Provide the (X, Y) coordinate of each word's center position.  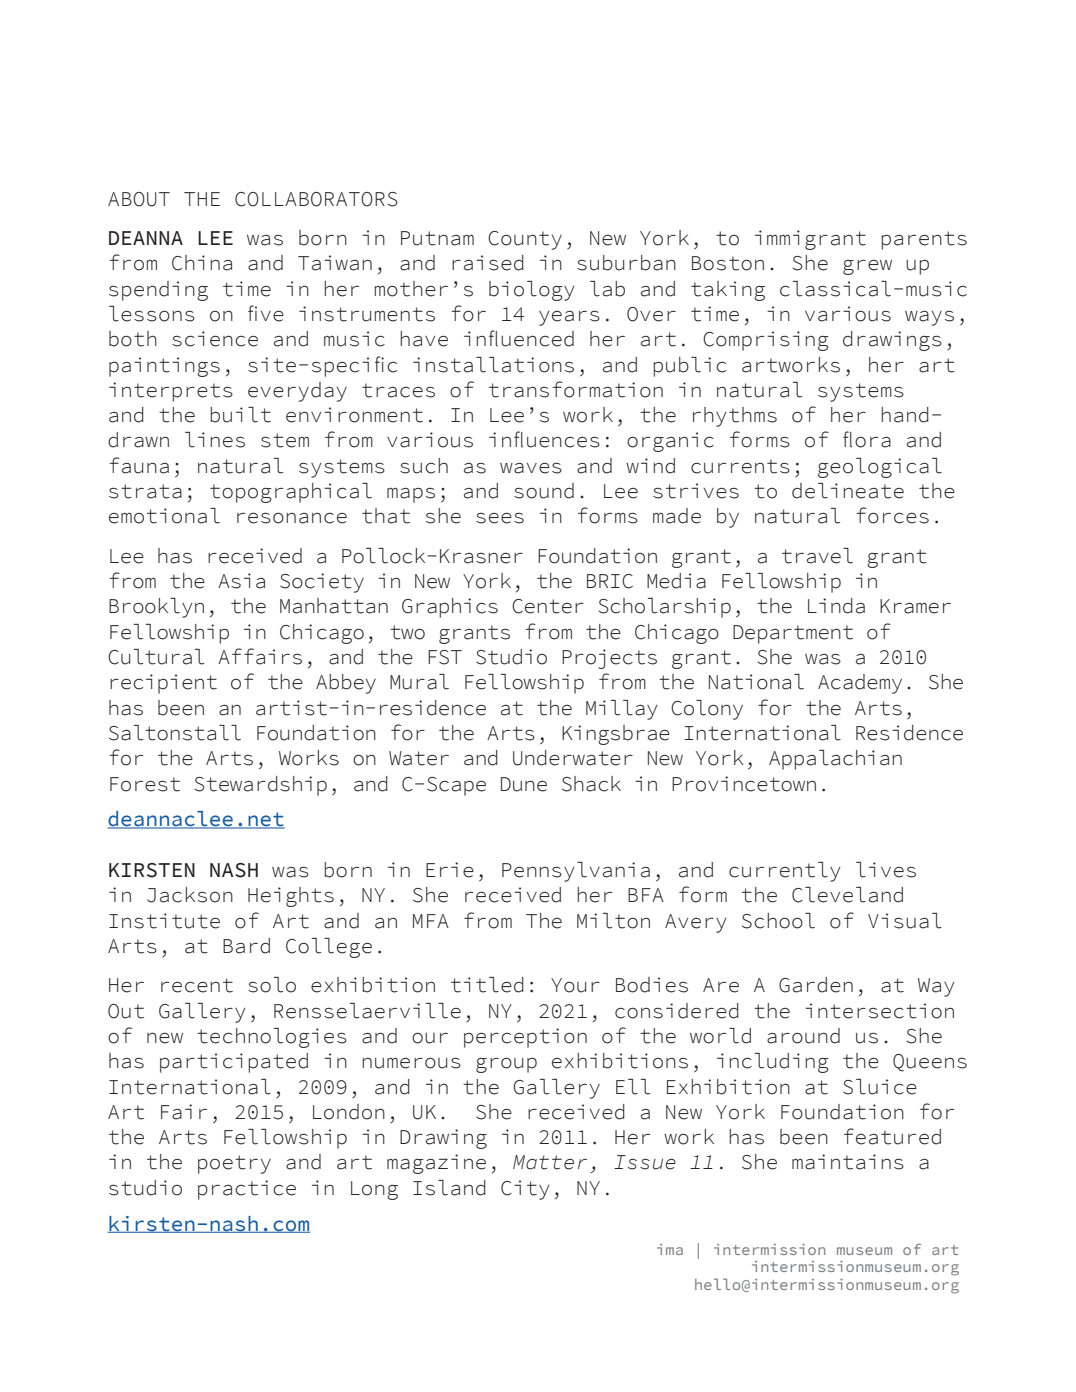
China (202, 263)
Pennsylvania (576, 872)
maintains (848, 1162)
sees (500, 518)
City (525, 1190)
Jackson (190, 895)
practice (247, 1190)
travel (817, 556)
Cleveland (847, 895)
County (525, 240)
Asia (241, 581)
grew (867, 267)
